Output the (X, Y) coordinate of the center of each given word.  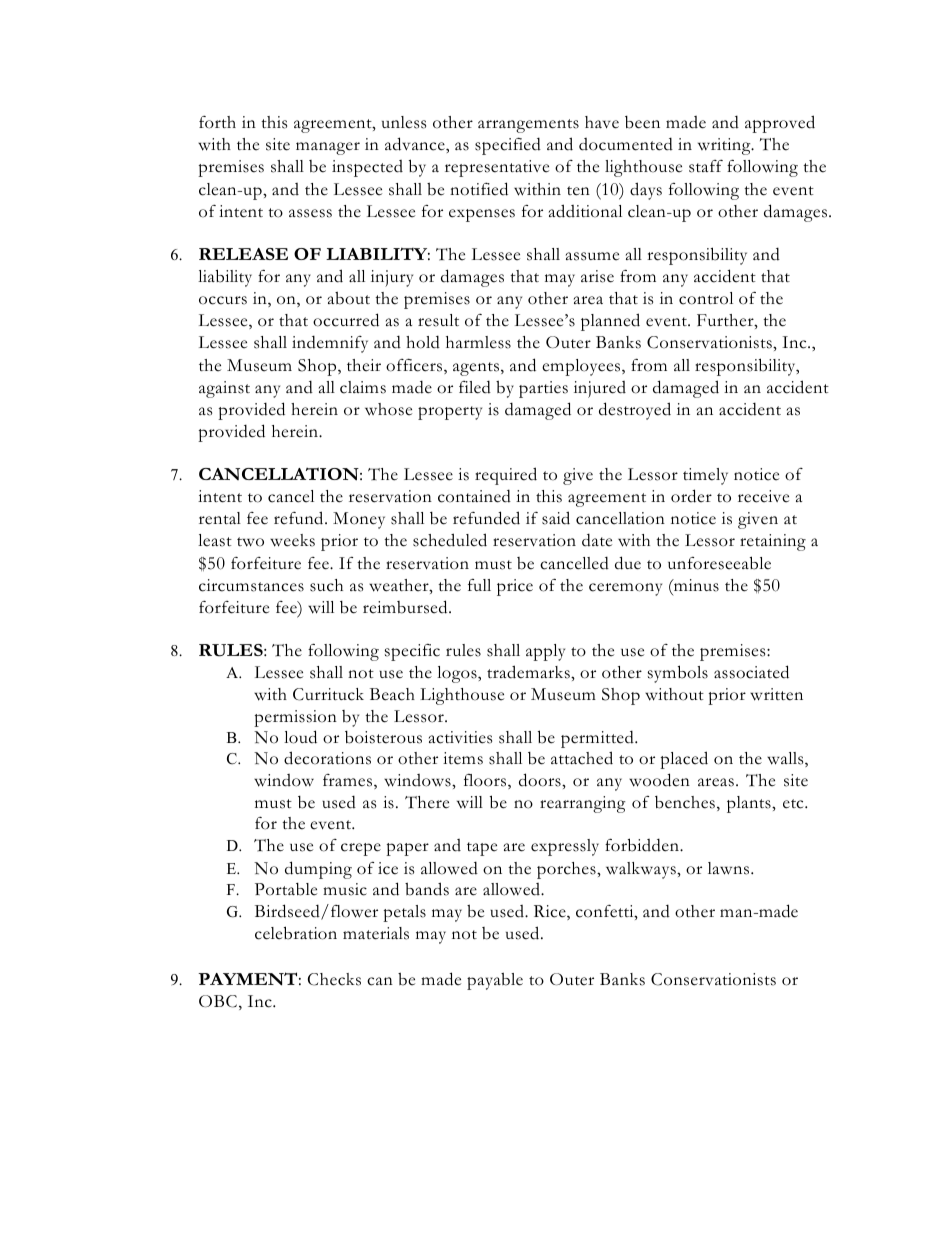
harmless (478, 342)
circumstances (251, 585)
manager (328, 148)
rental (220, 518)
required (506, 476)
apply (545, 652)
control (706, 298)
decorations (327, 758)
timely (705, 476)
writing (725, 146)
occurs (223, 300)
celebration (296, 933)
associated (751, 672)
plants (750, 804)
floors (486, 781)
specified (508, 146)
